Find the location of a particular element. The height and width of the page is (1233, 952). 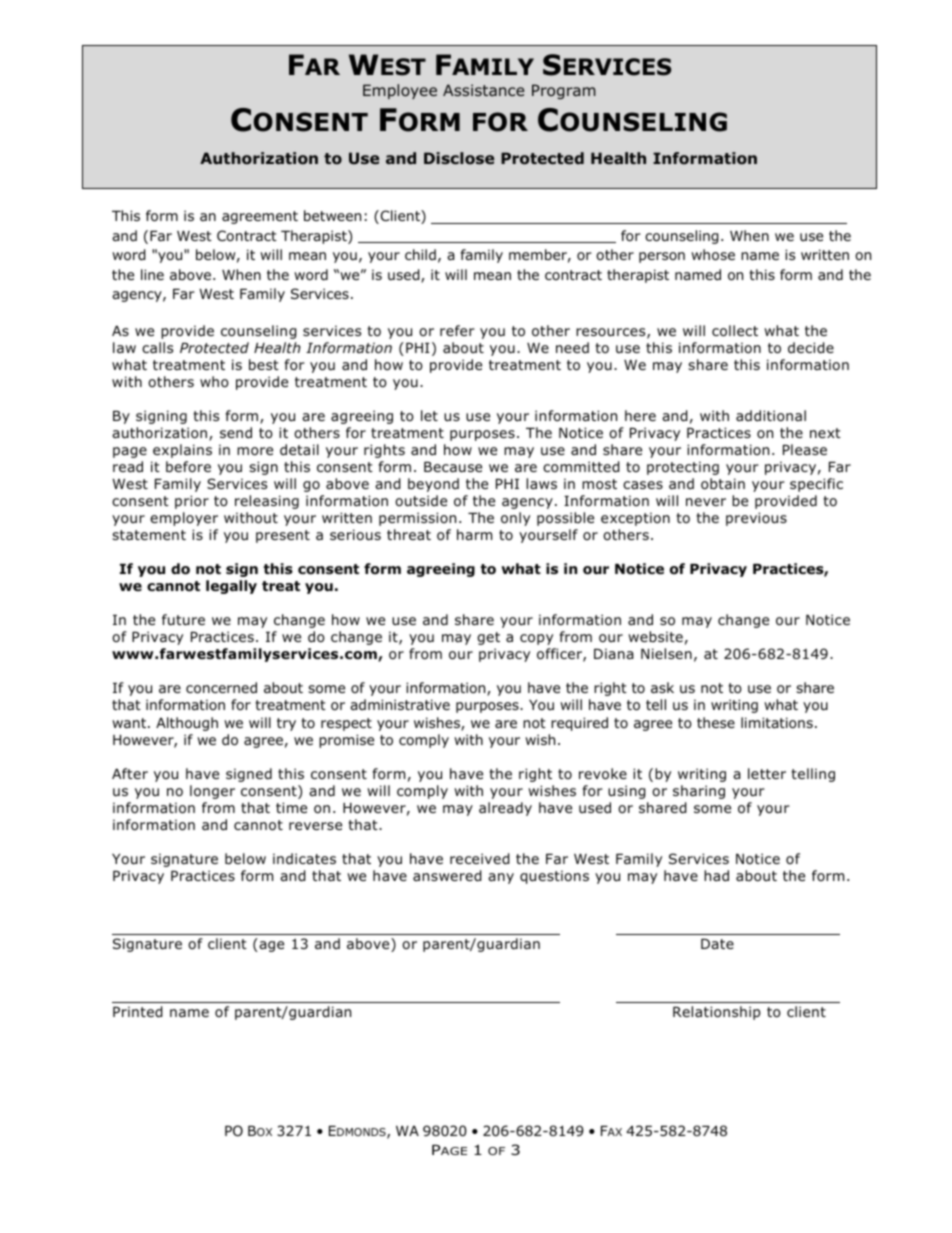

refer is located at coordinates (457, 330).
